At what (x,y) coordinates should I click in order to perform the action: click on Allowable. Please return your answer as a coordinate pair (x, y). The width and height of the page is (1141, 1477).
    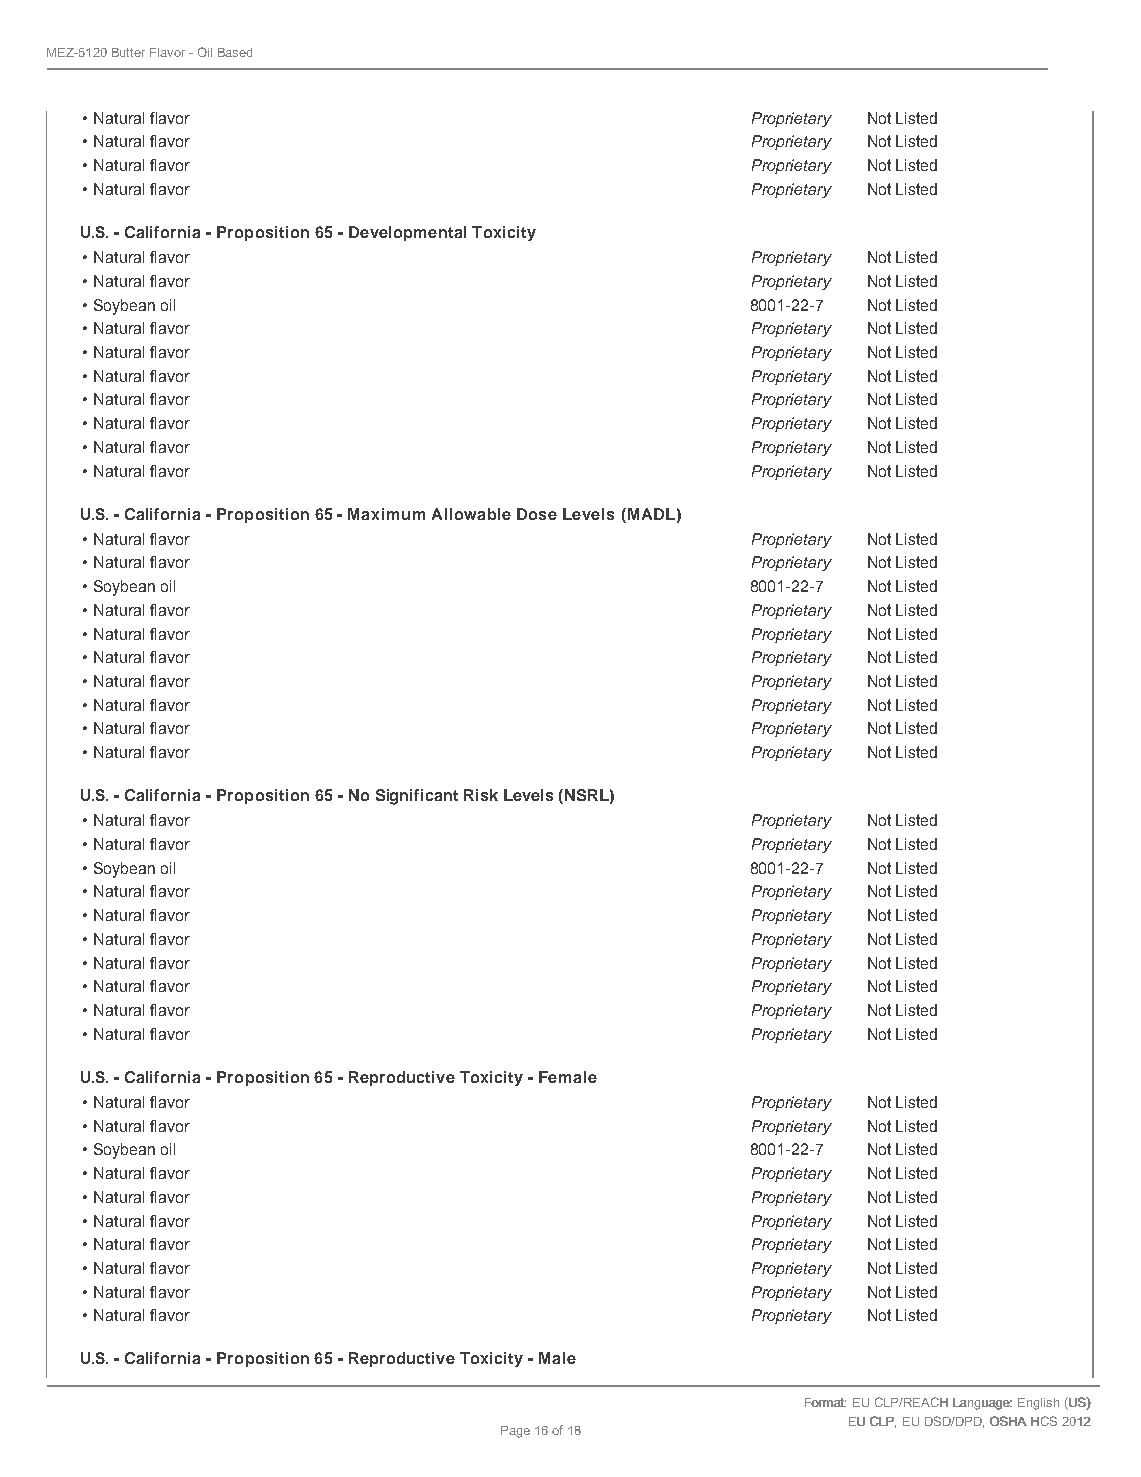
    Looking at the image, I should click on (471, 514).
